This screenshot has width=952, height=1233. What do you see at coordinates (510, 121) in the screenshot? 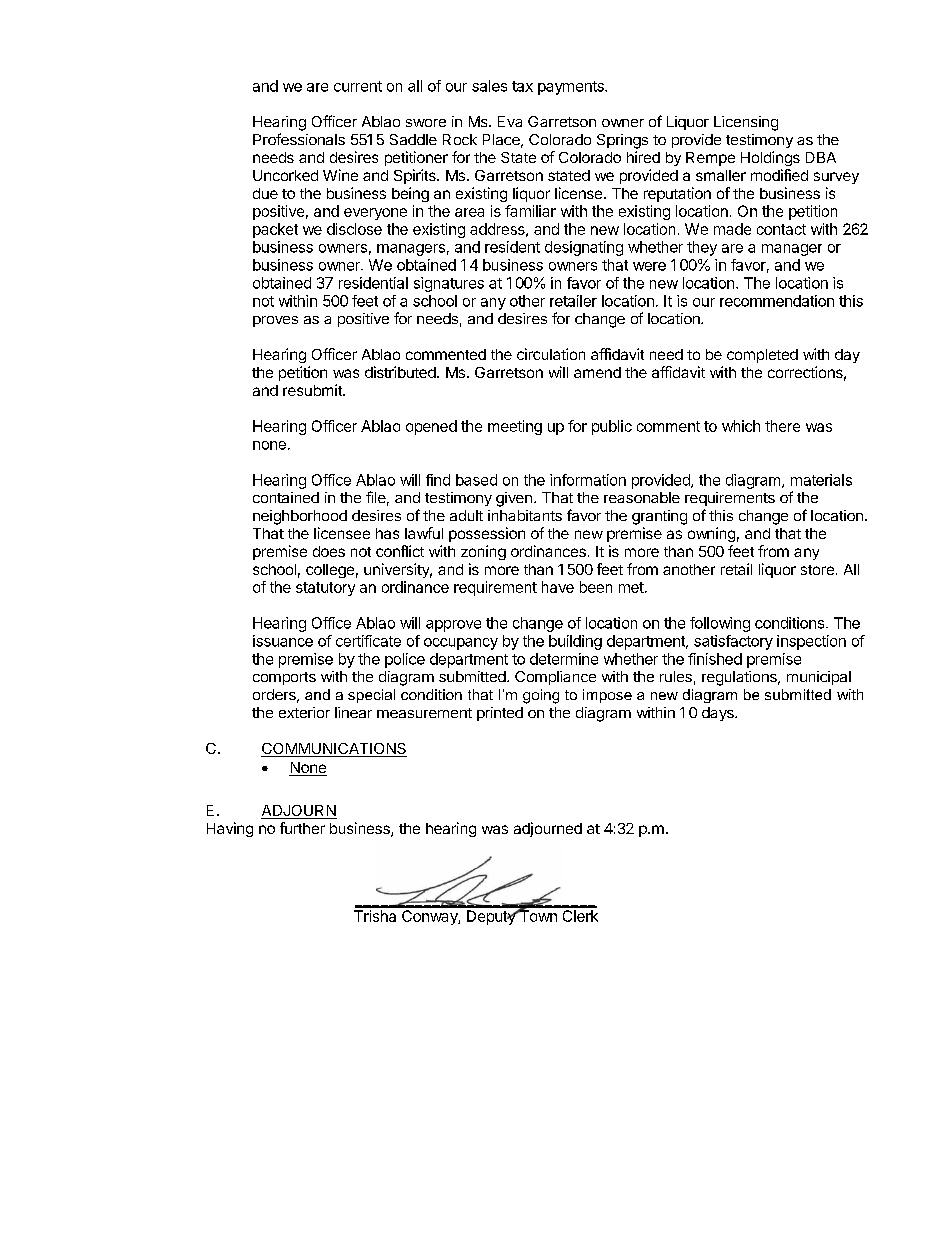
I see `Eva` at bounding box center [510, 121].
